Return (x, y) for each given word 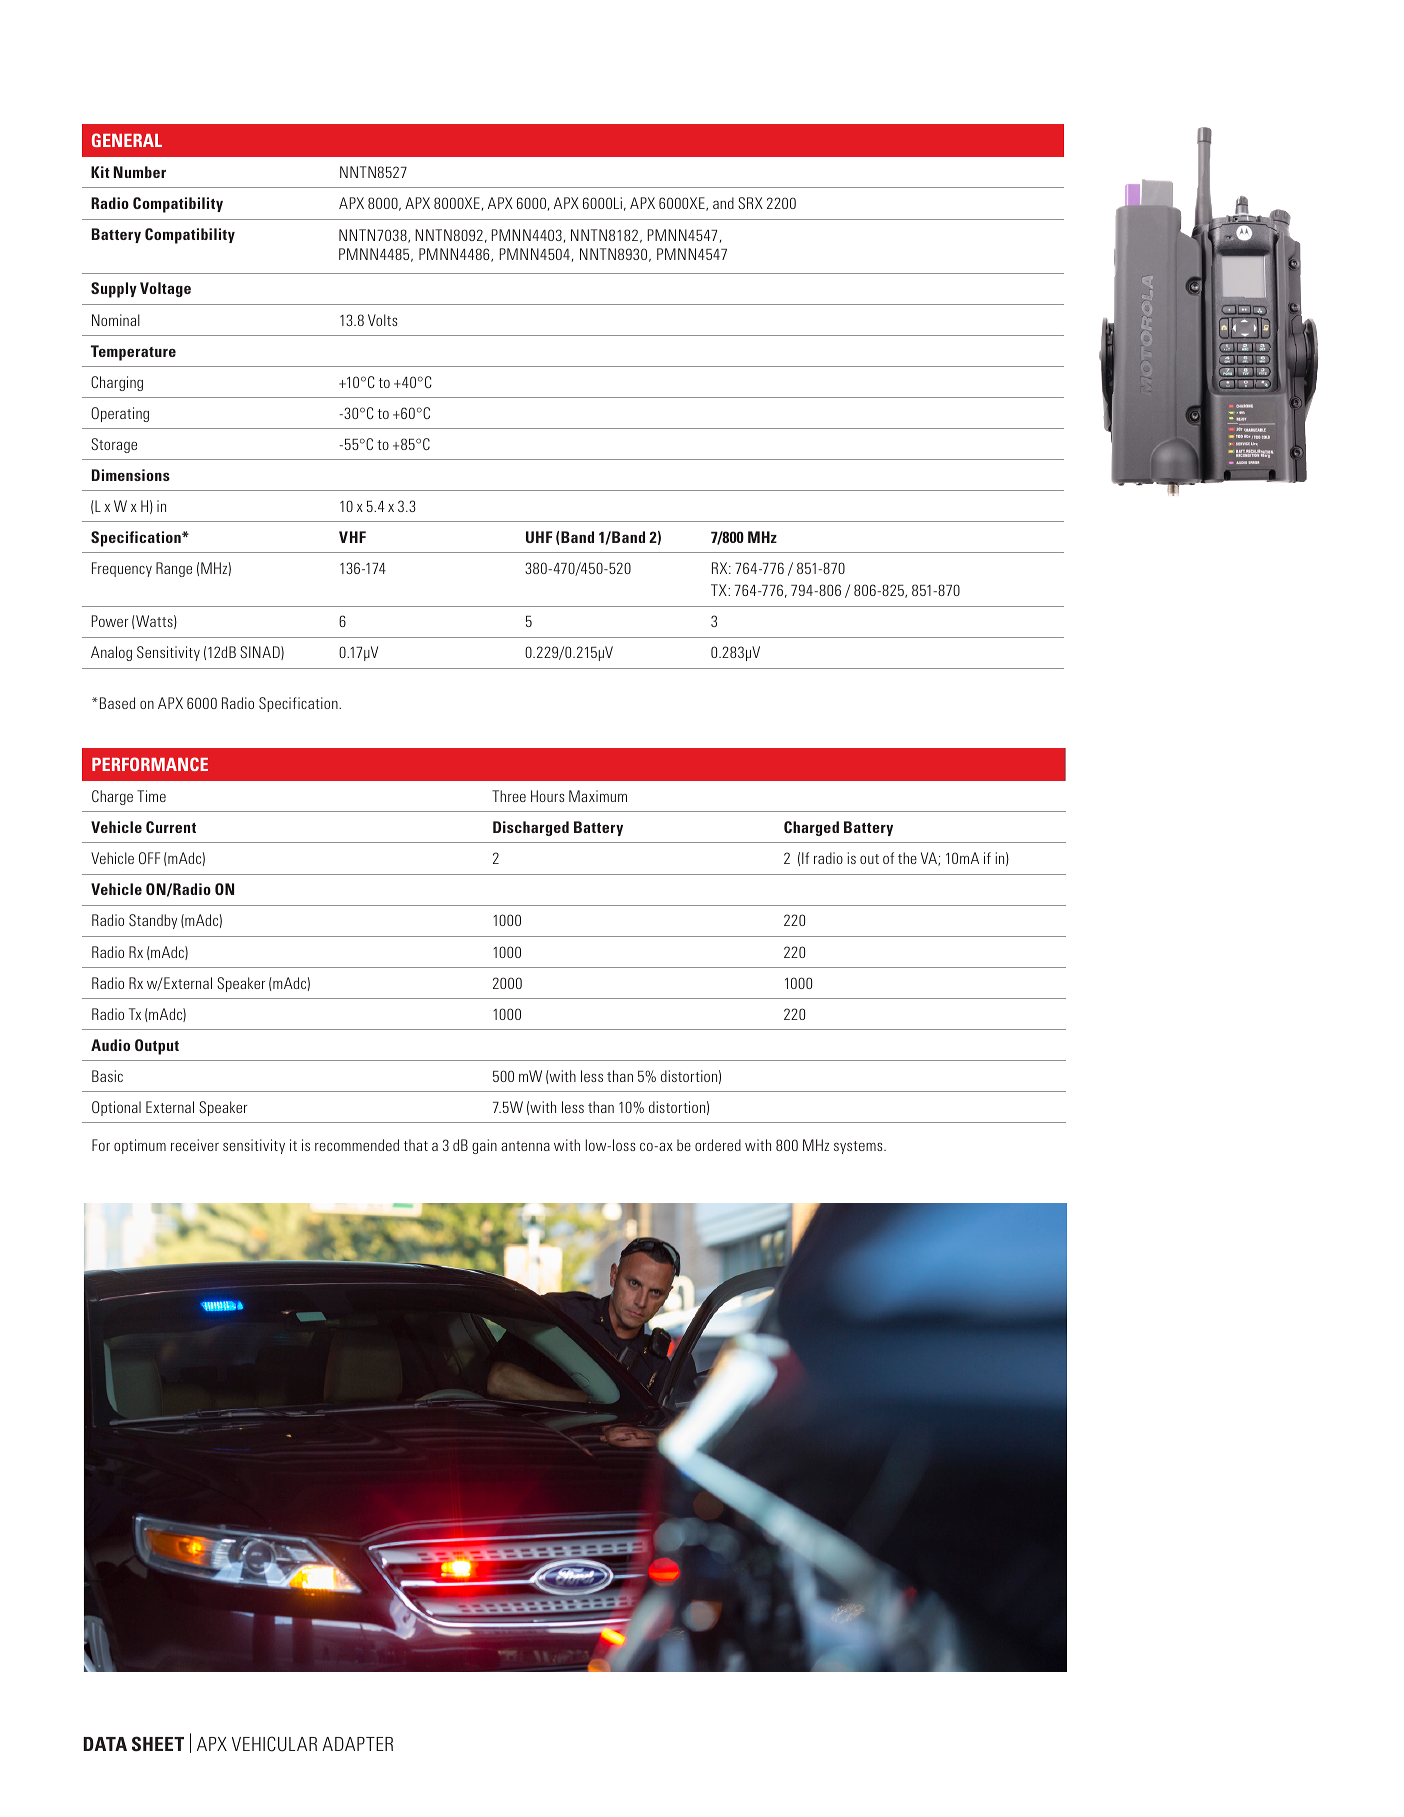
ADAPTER (357, 1744)
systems (859, 1147)
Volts (382, 320)
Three (509, 796)
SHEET (158, 1743)
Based (117, 703)
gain (484, 1146)
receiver (195, 1145)
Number (140, 172)
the (907, 858)
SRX (750, 203)
